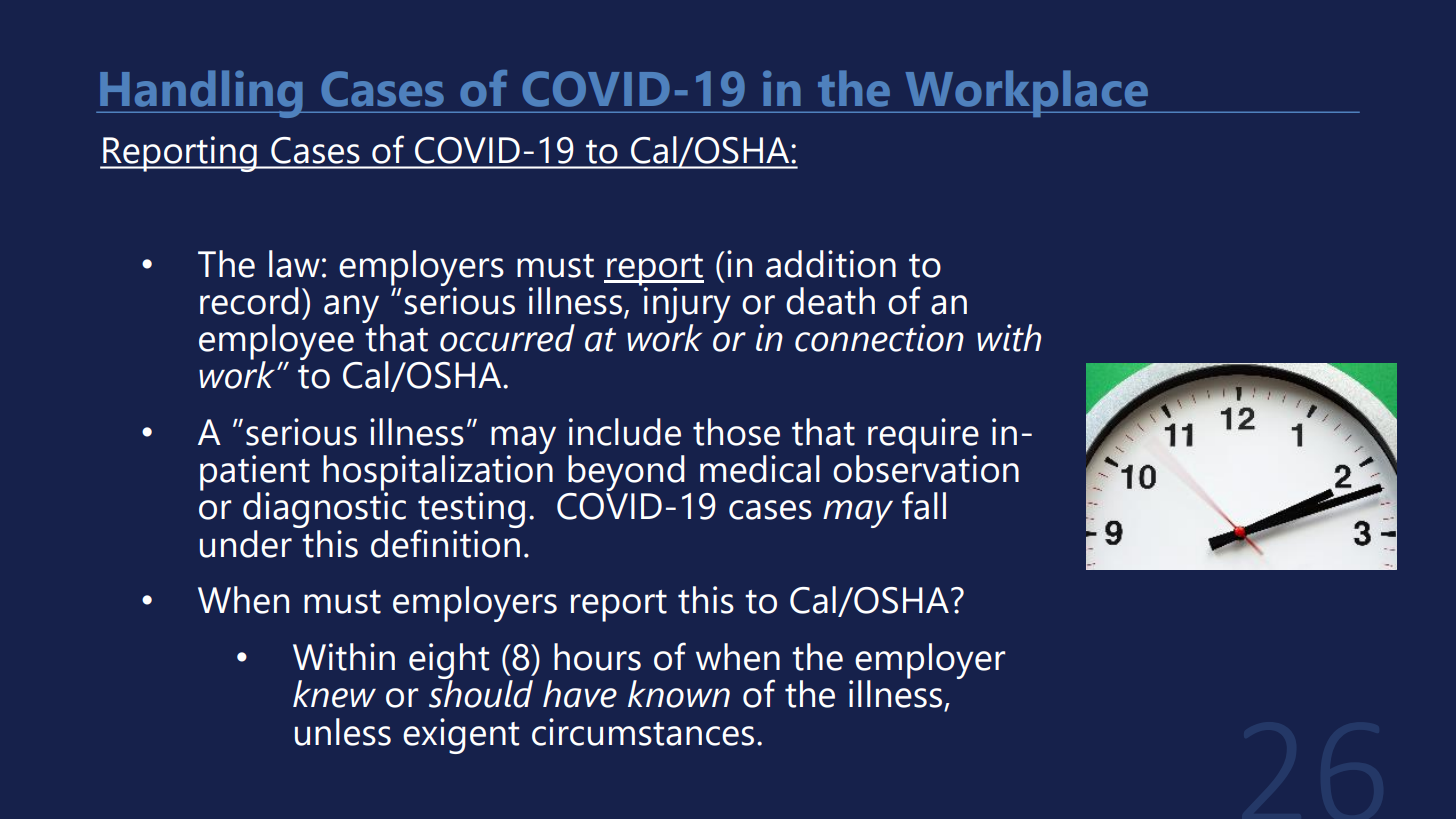  I want to click on Handling, so click(201, 94).
